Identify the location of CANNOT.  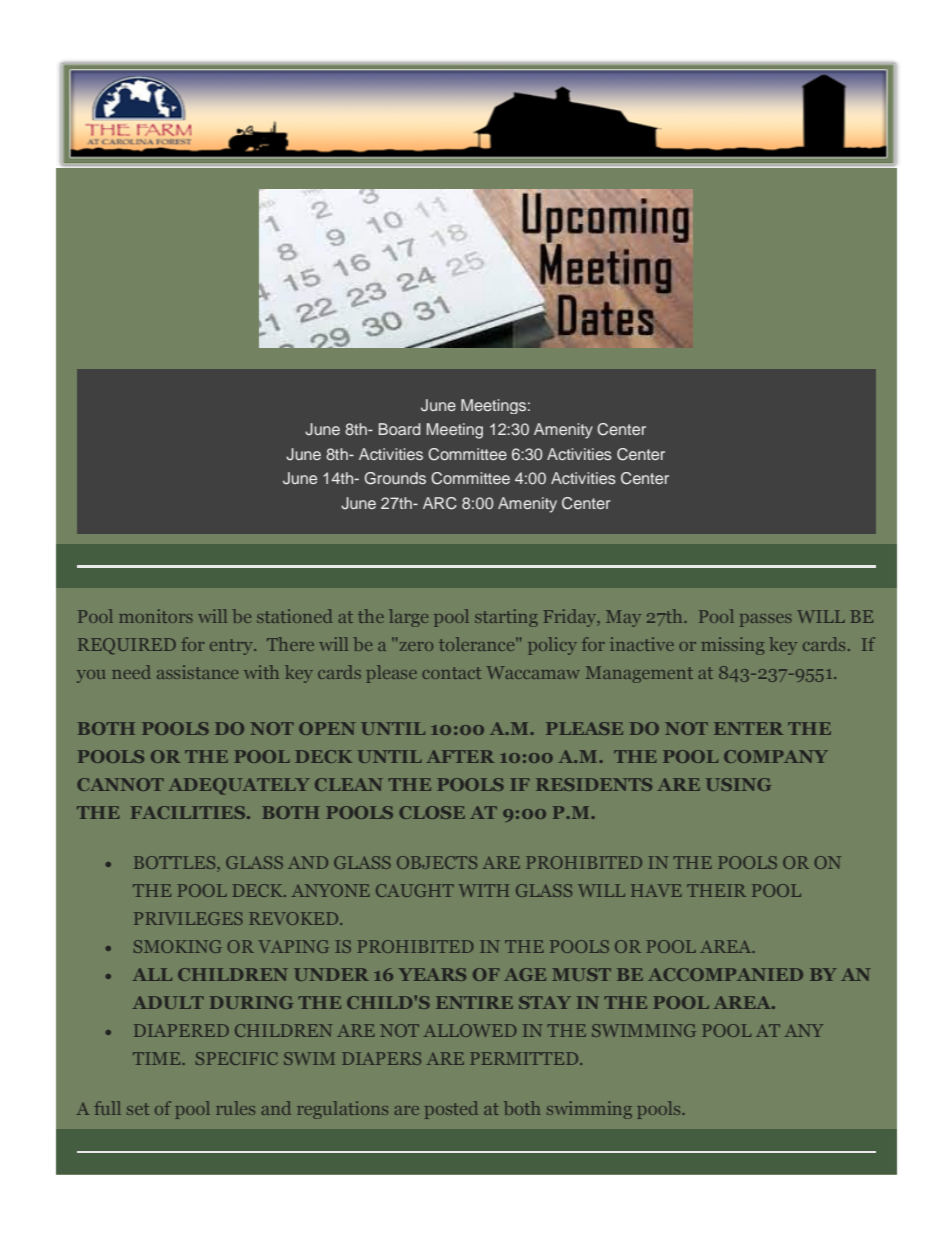
(120, 784).
